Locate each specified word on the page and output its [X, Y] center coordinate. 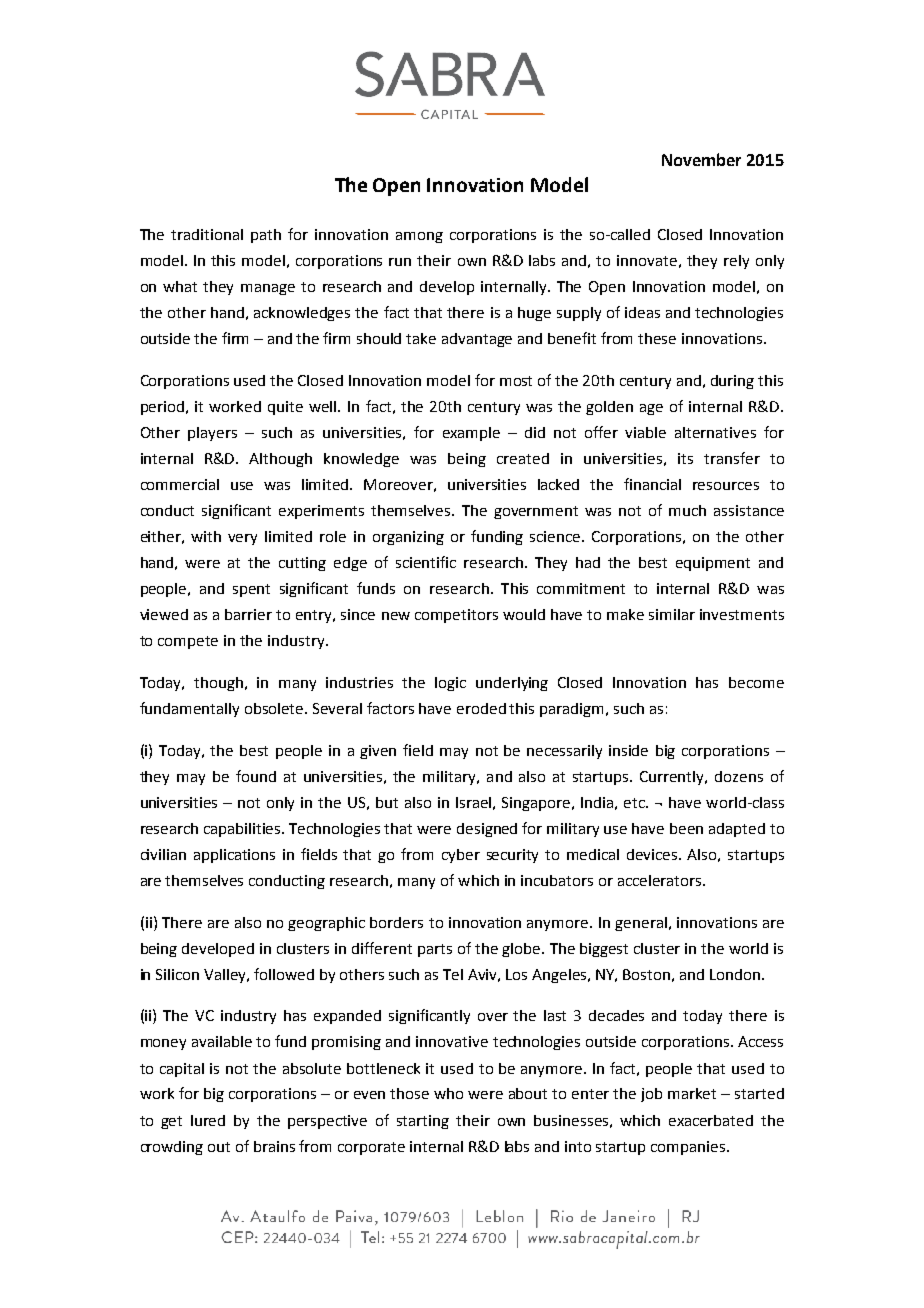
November [701, 159]
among [419, 237]
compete [188, 642]
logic [450, 684]
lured [208, 1120]
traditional [207, 234]
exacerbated [711, 1120]
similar [672, 614]
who [448, 1093]
